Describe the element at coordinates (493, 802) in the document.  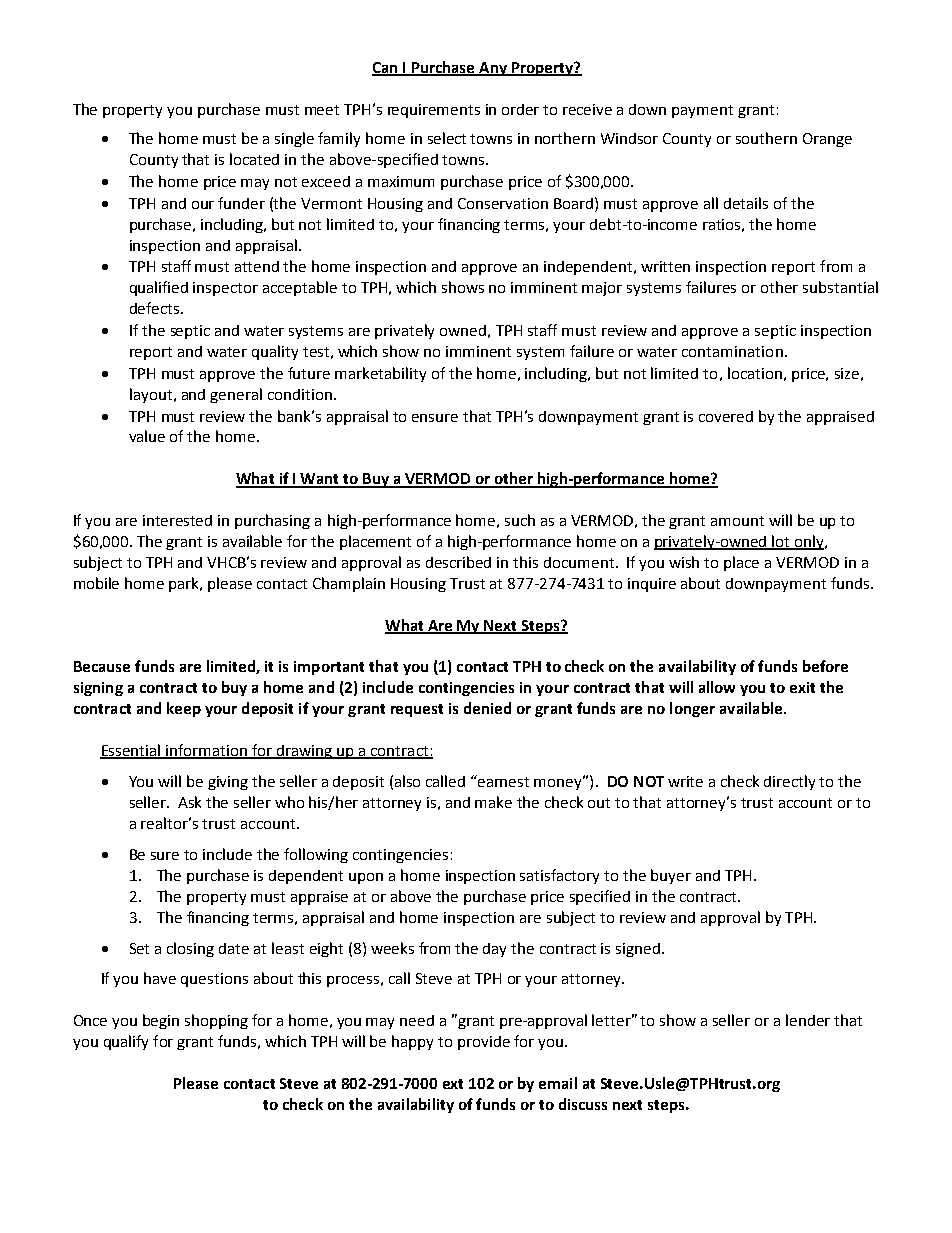
I see `make` at that location.
